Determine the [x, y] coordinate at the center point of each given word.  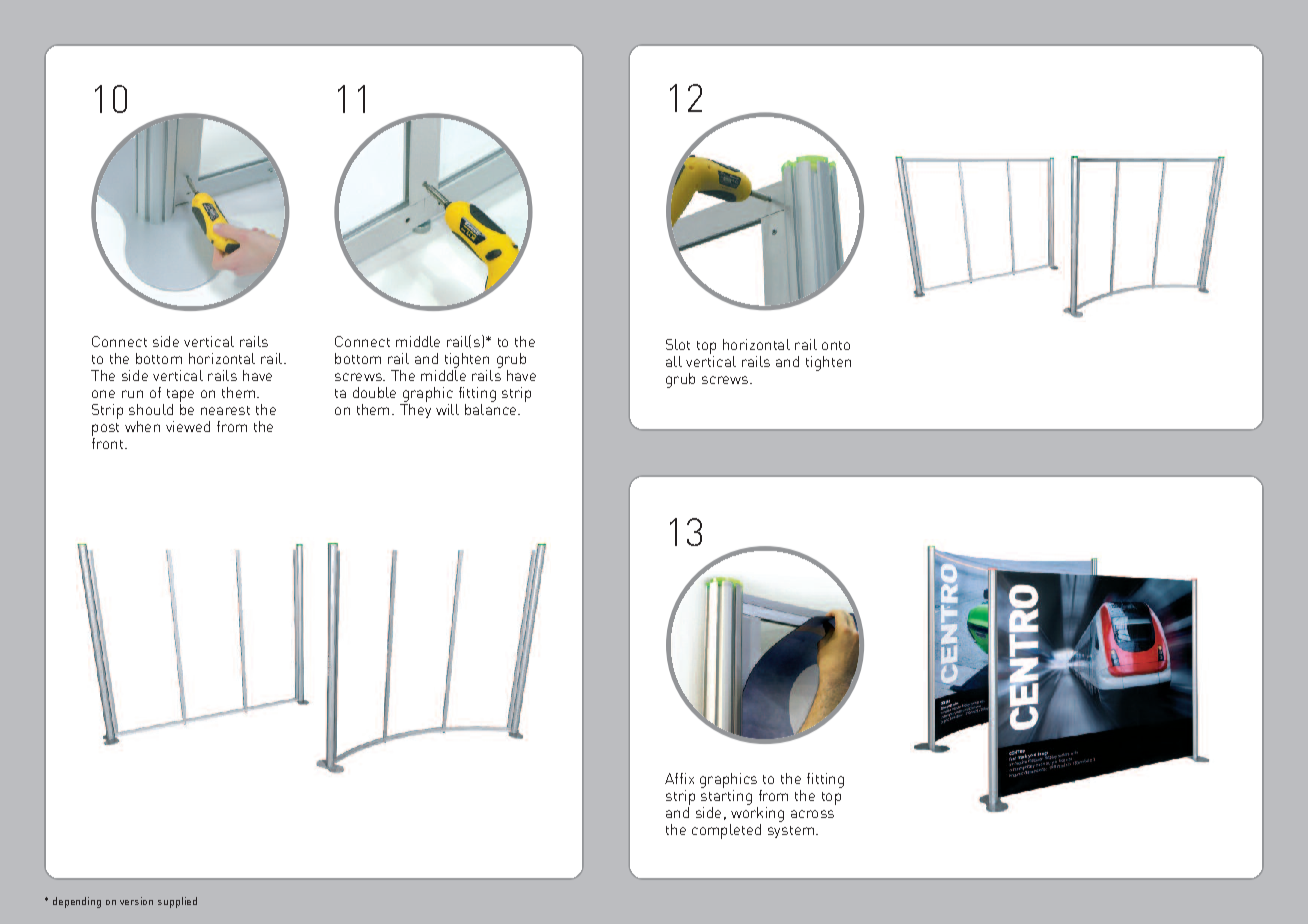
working [757, 813]
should [151, 409]
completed [726, 831]
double [374, 392]
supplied [177, 902]
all [674, 361]
